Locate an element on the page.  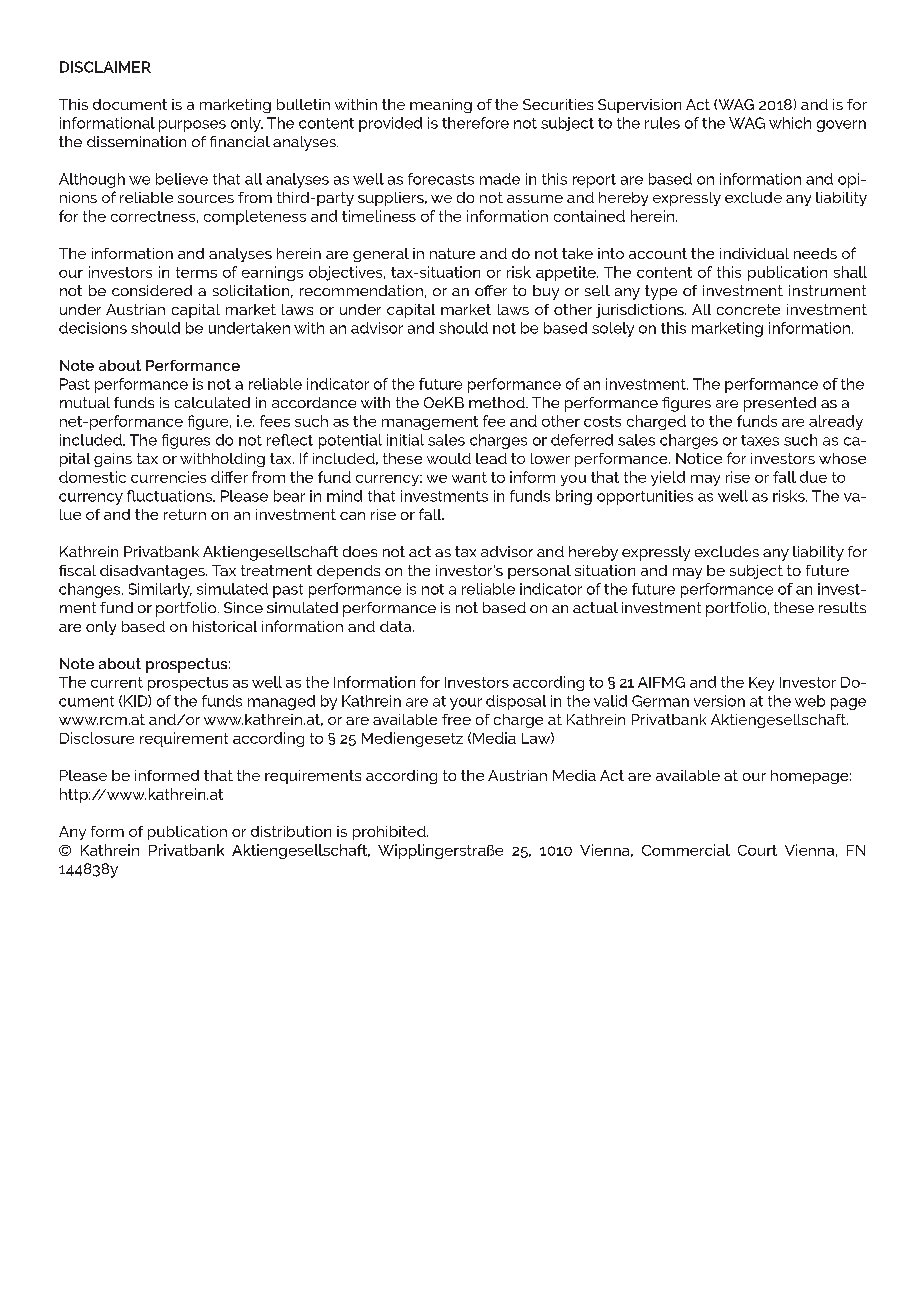
concrete is located at coordinates (748, 309).
